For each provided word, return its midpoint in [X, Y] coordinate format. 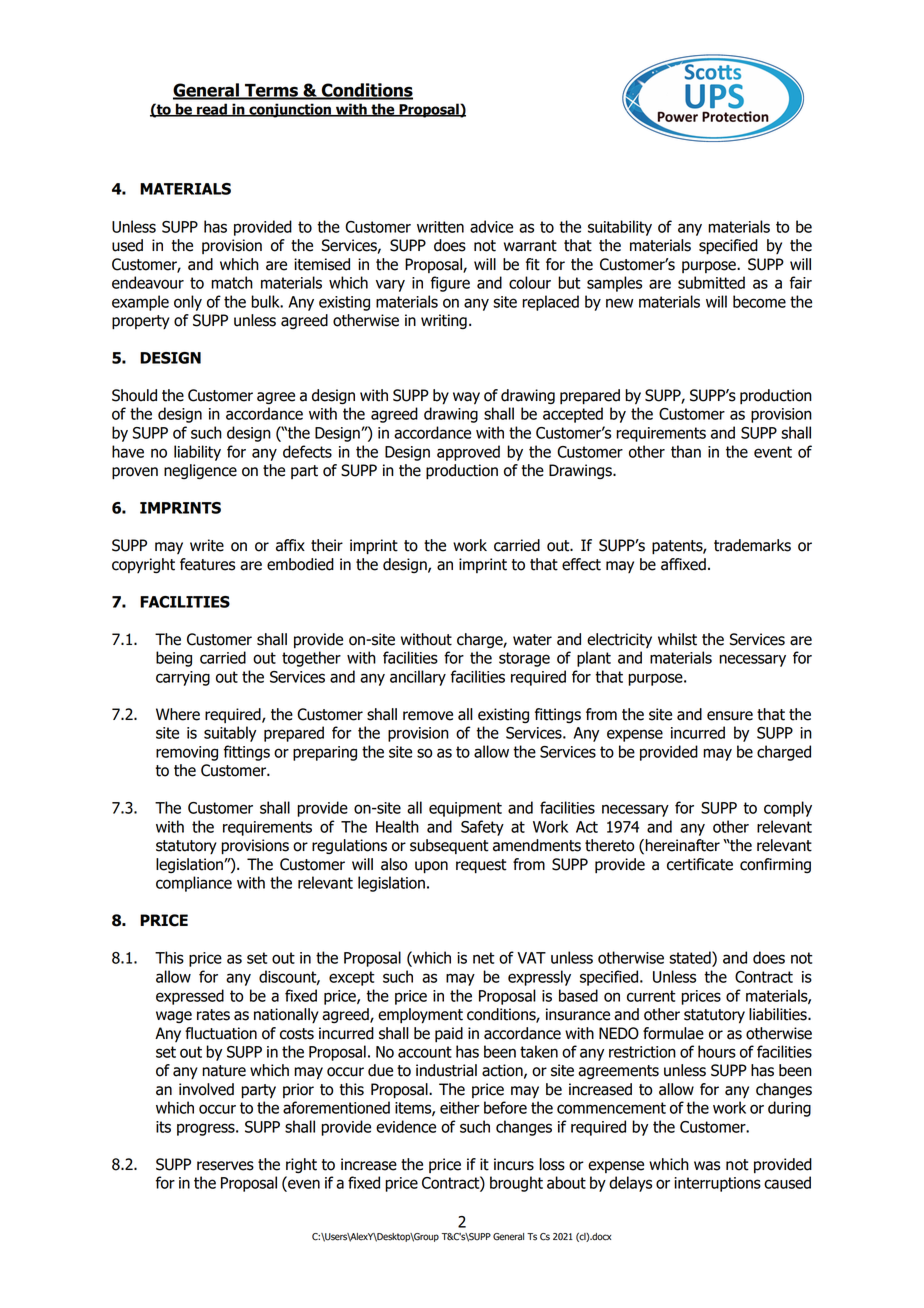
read [212, 110]
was [707, 1166]
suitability [620, 228]
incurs [514, 1164]
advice [491, 226]
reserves [225, 1166]
